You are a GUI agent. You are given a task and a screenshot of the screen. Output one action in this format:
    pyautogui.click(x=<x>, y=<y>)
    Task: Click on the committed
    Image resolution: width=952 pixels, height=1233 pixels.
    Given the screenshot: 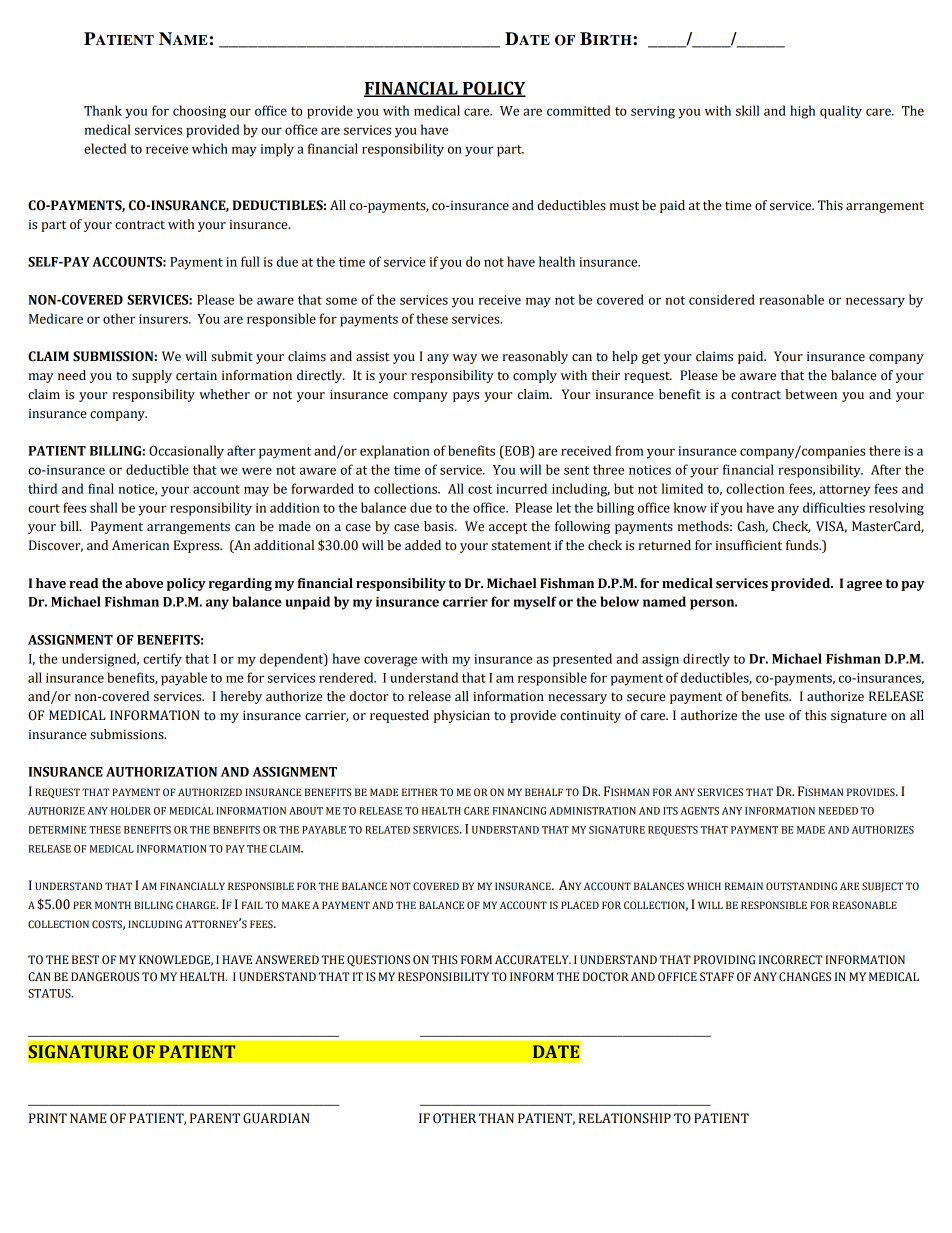 What is the action you would take?
    pyautogui.click(x=579, y=110)
